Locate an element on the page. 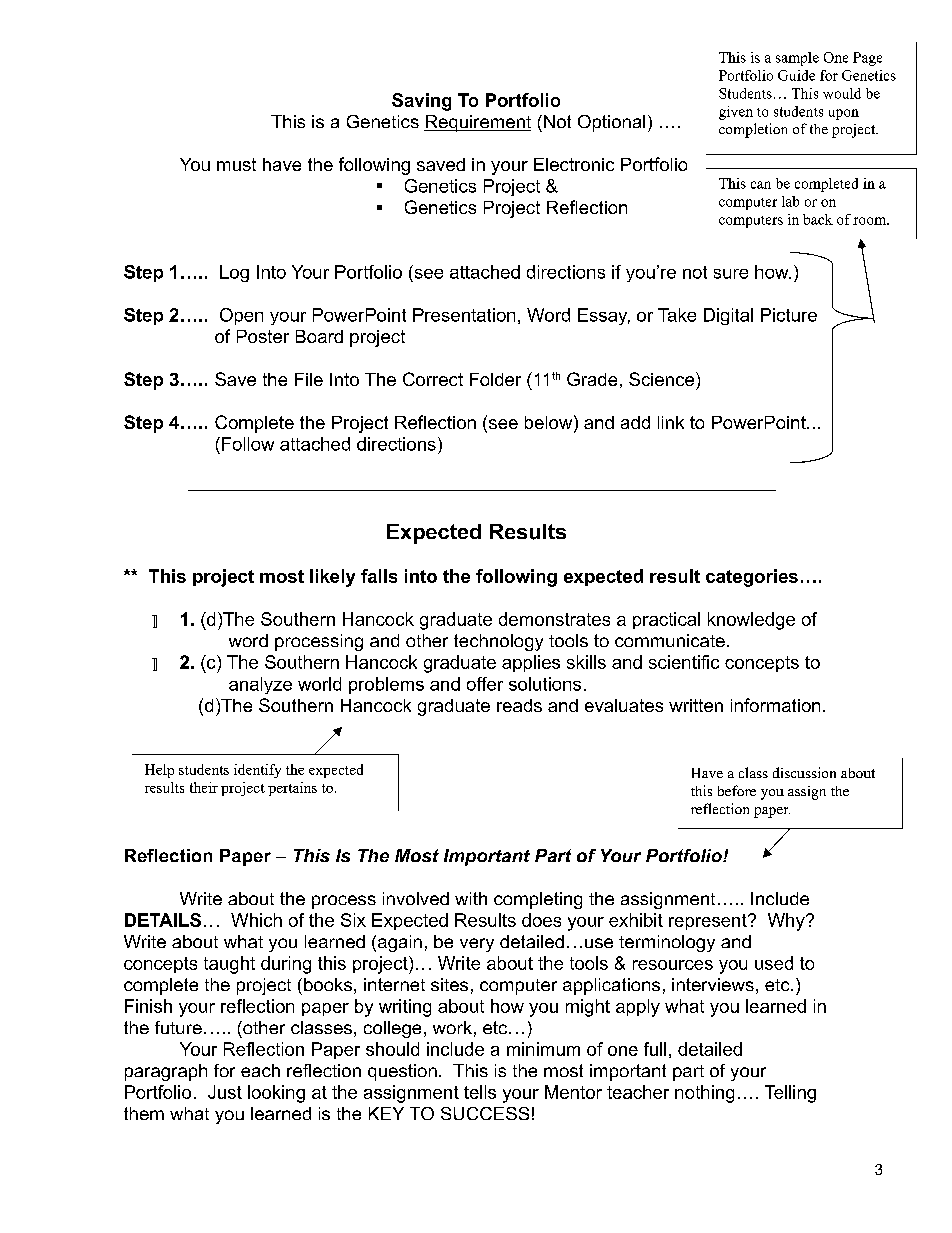  Which is located at coordinates (256, 920).
